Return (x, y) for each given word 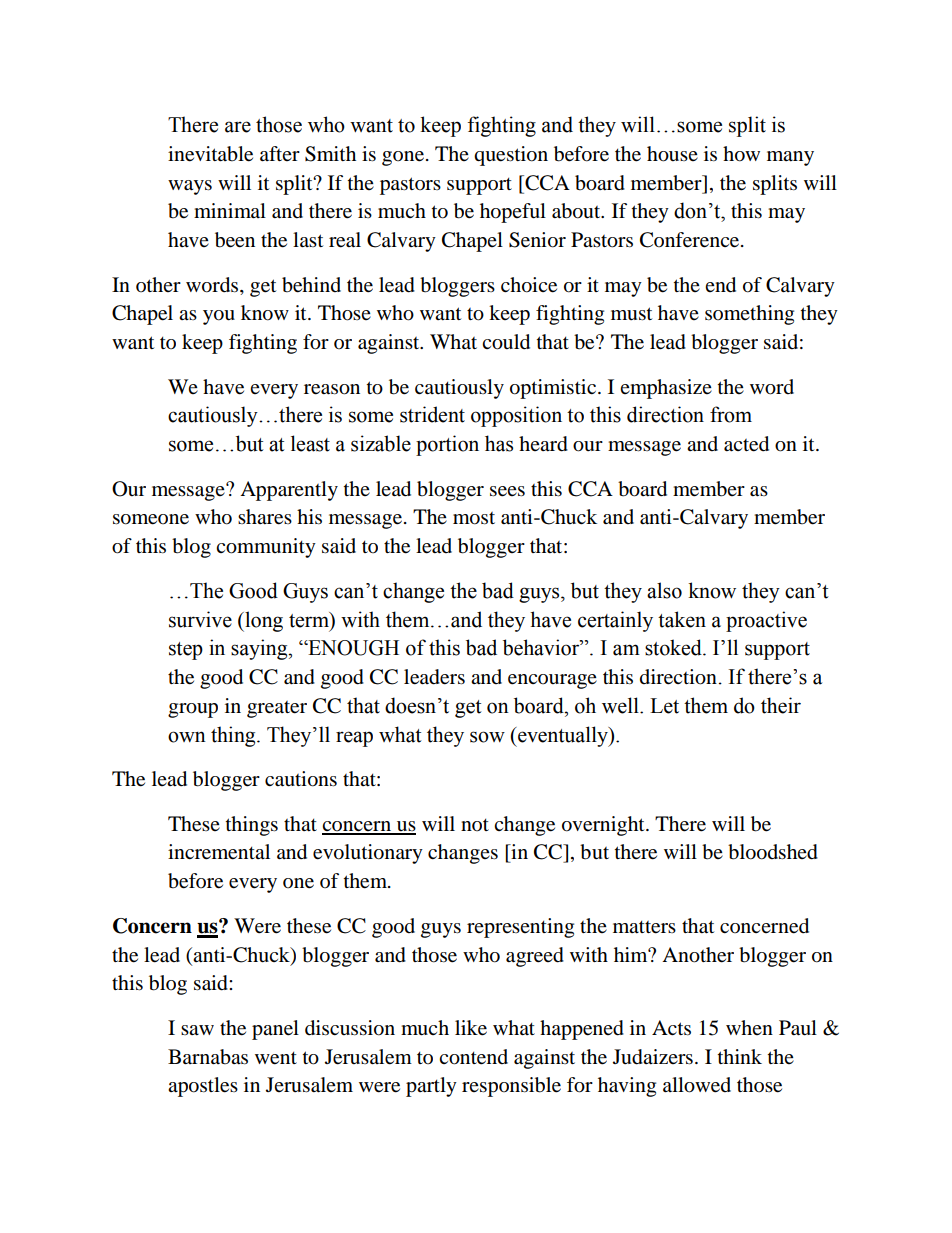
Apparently (289, 491)
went (276, 1058)
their (781, 705)
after (280, 153)
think (740, 1056)
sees (507, 491)
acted (746, 444)
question (511, 156)
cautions (301, 779)
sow (487, 737)
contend (473, 1057)
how (741, 154)
